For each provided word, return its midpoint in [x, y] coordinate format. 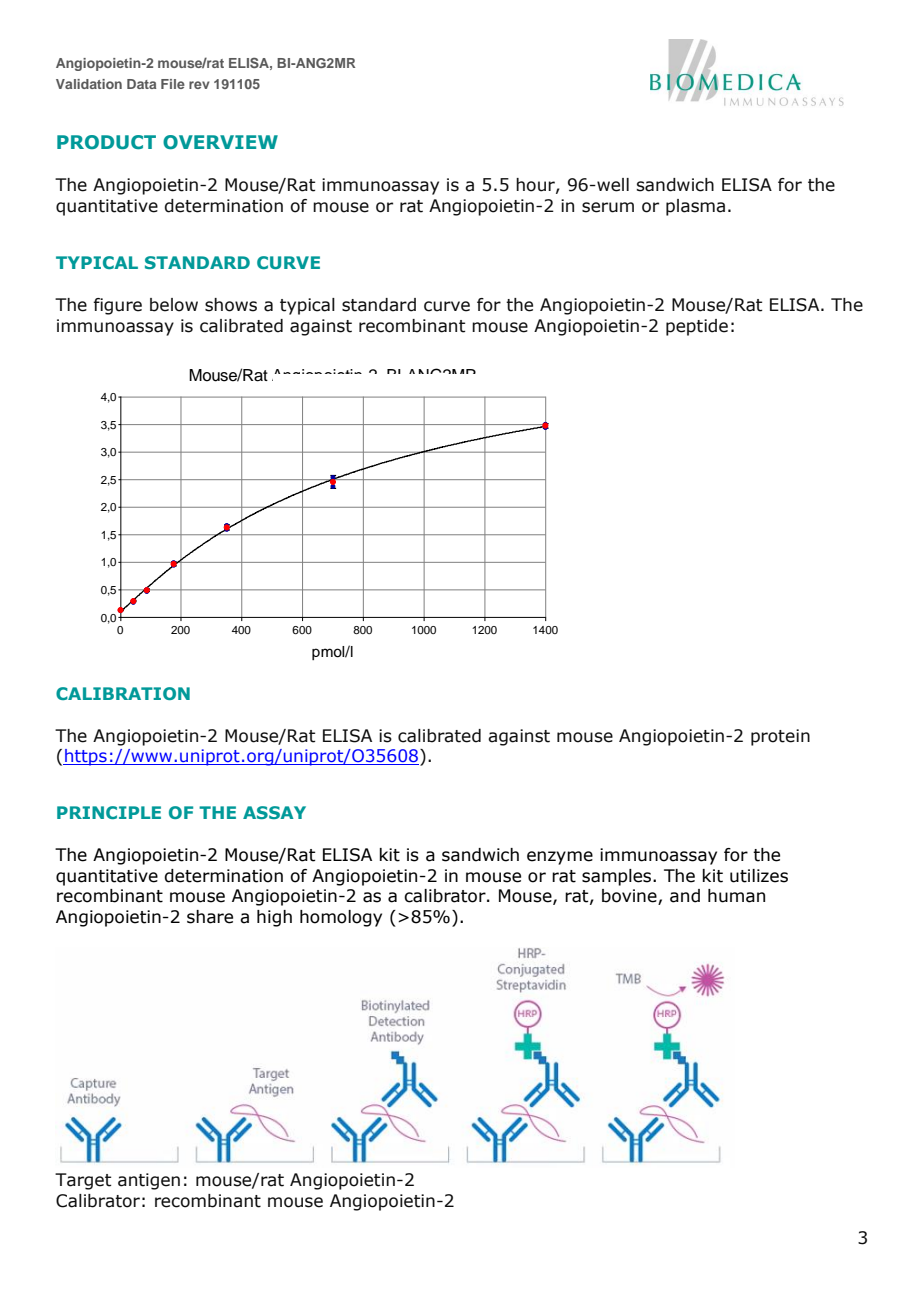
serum [608, 207]
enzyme [560, 858]
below [174, 305]
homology [341, 918]
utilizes [759, 876]
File [173, 84]
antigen [149, 1181]
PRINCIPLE [109, 812]
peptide [697, 327]
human [736, 896]
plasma [695, 207]
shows [231, 305]
